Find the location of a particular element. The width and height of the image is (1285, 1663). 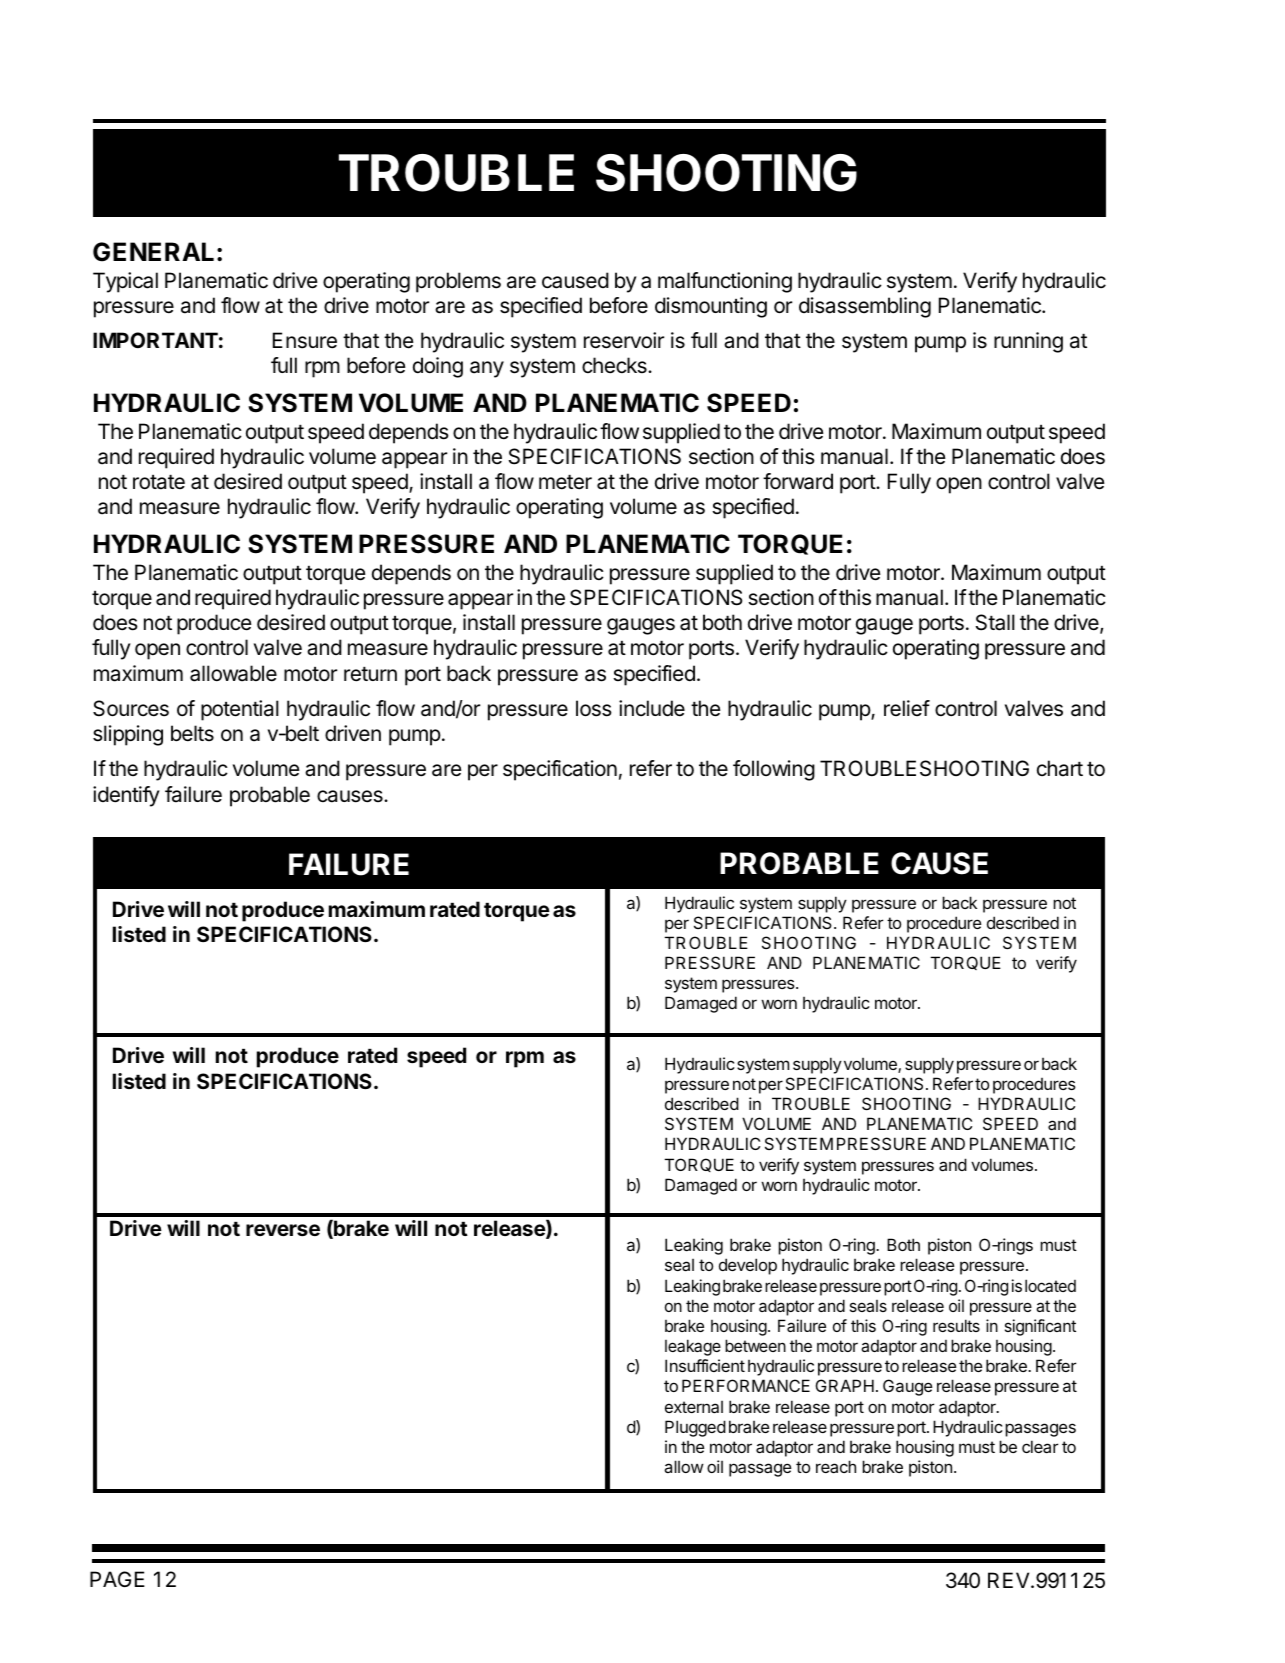

reverse is located at coordinates (283, 1230).
